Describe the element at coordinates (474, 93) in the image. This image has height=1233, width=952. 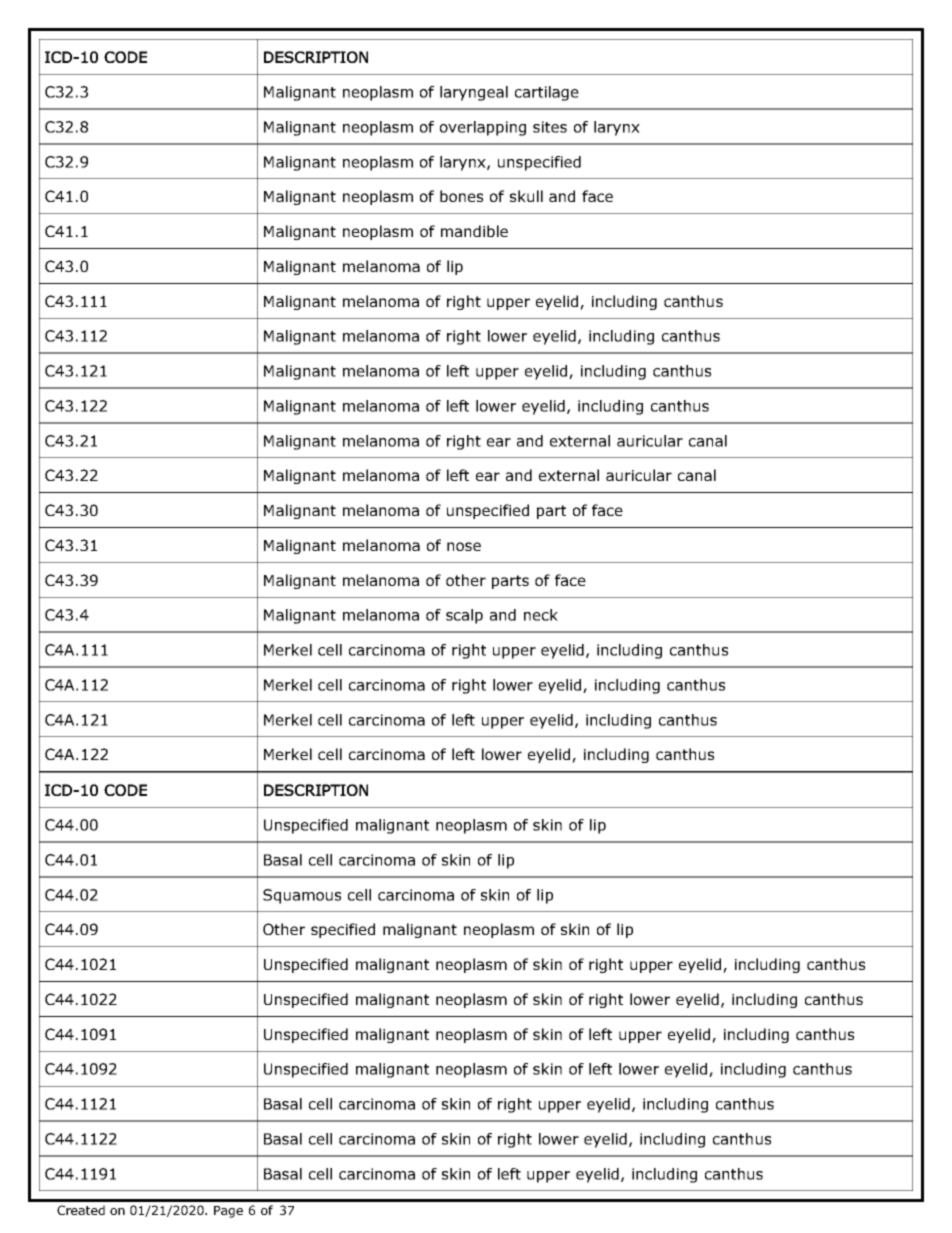
I see `laryngeal` at that location.
